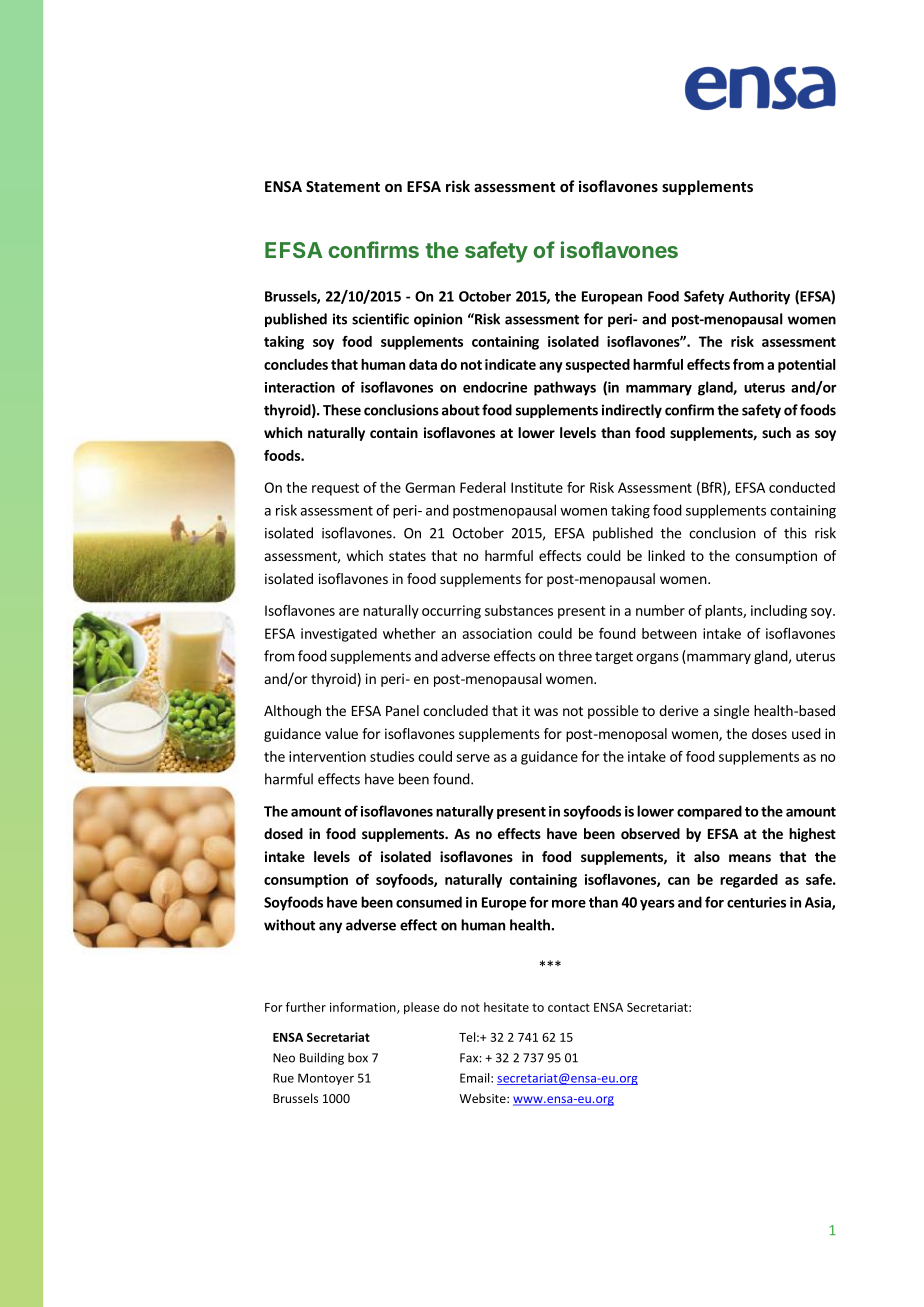 Image resolution: width=924 pixels, height=1307 pixels. Describe the element at coordinates (358, 1058) in the page. I see `box` at that location.
